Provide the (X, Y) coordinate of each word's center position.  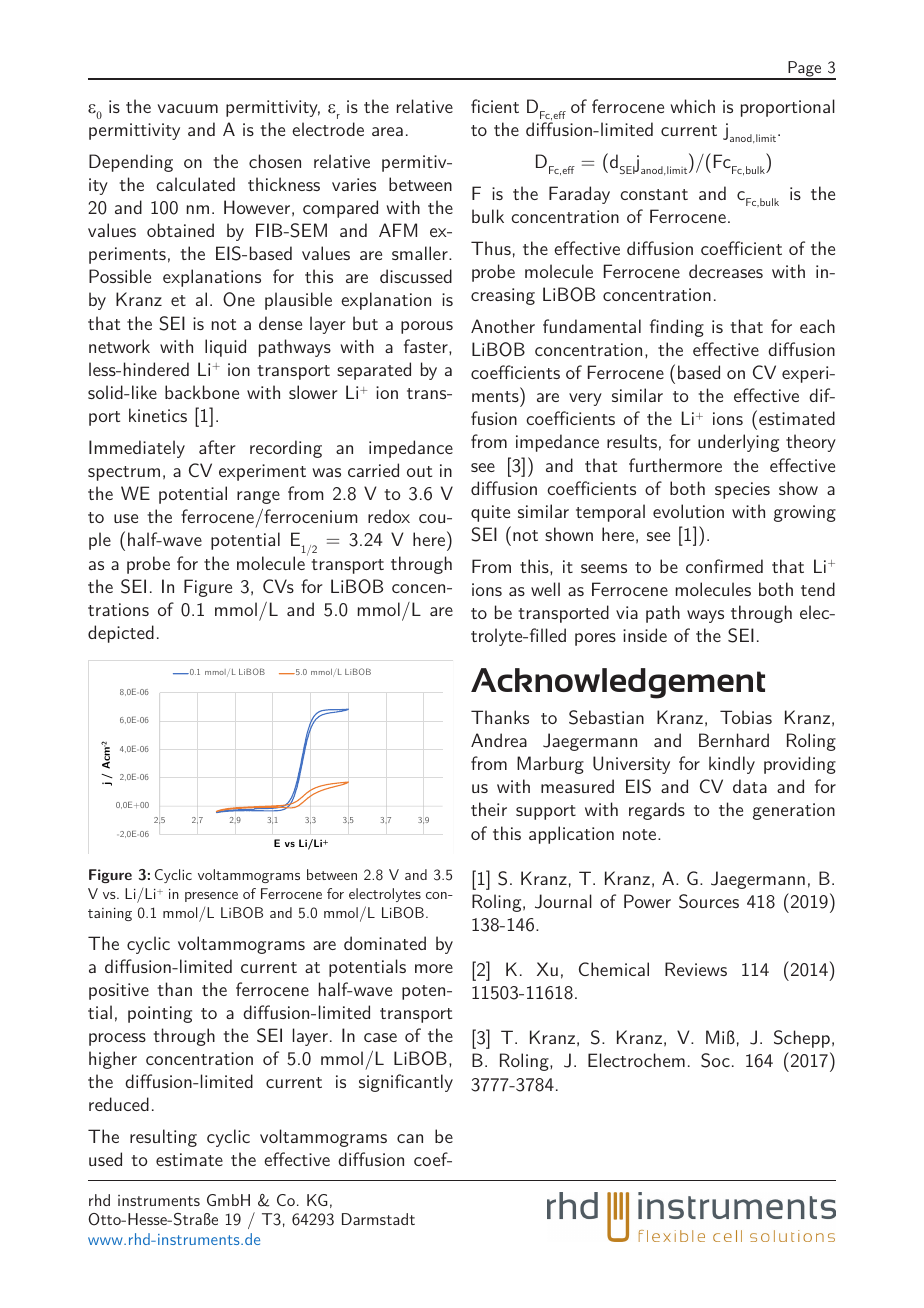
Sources (709, 901)
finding (677, 328)
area (387, 131)
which (692, 106)
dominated (385, 943)
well (545, 589)
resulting (163, 1138)
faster (427, 346)
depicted (121, 634)
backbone (202, 392)
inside (645, 635)
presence (211, 897)
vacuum (188, 108)
